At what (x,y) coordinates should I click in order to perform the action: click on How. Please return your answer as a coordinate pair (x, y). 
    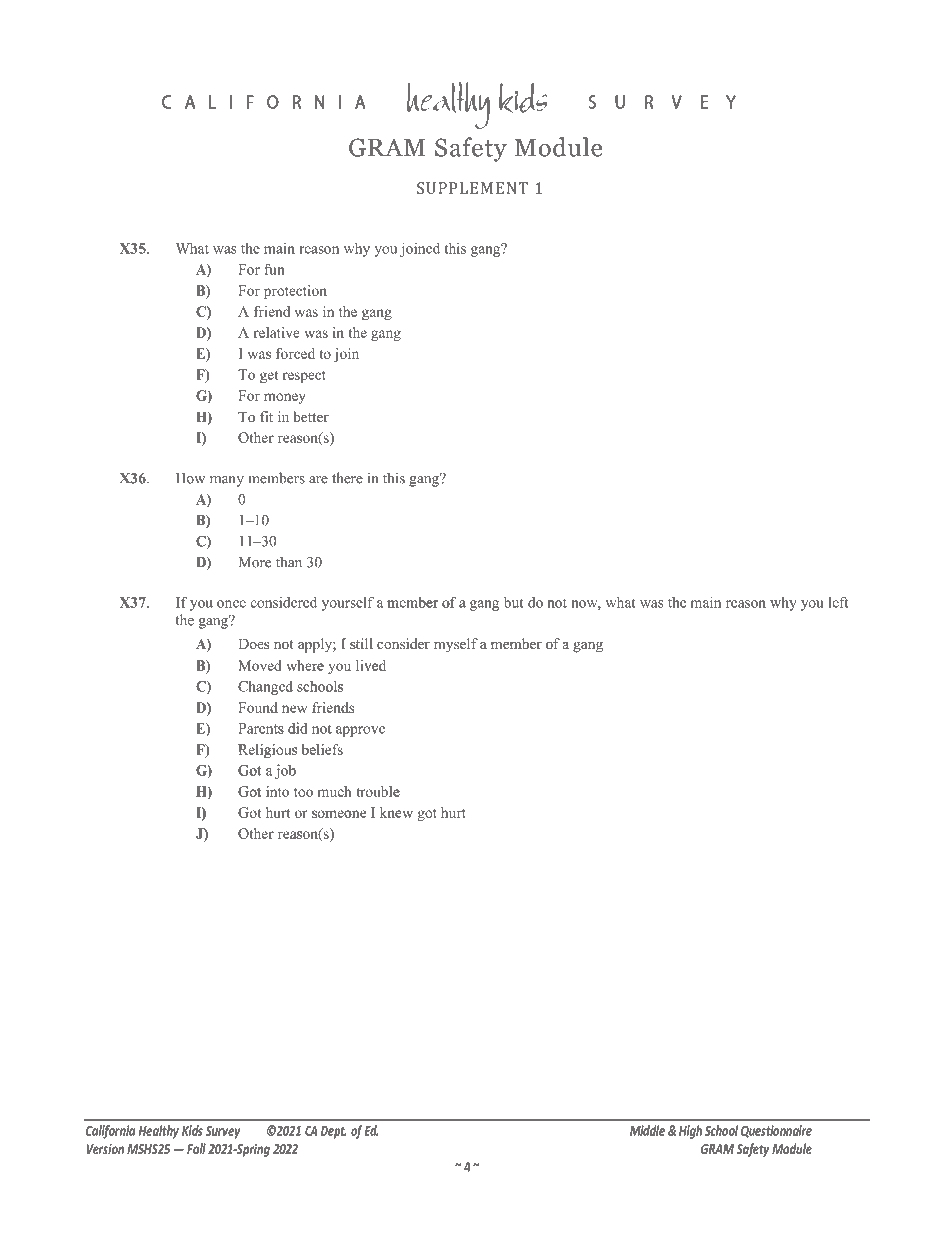
    Looking at the image, I should click on (190, 478).
